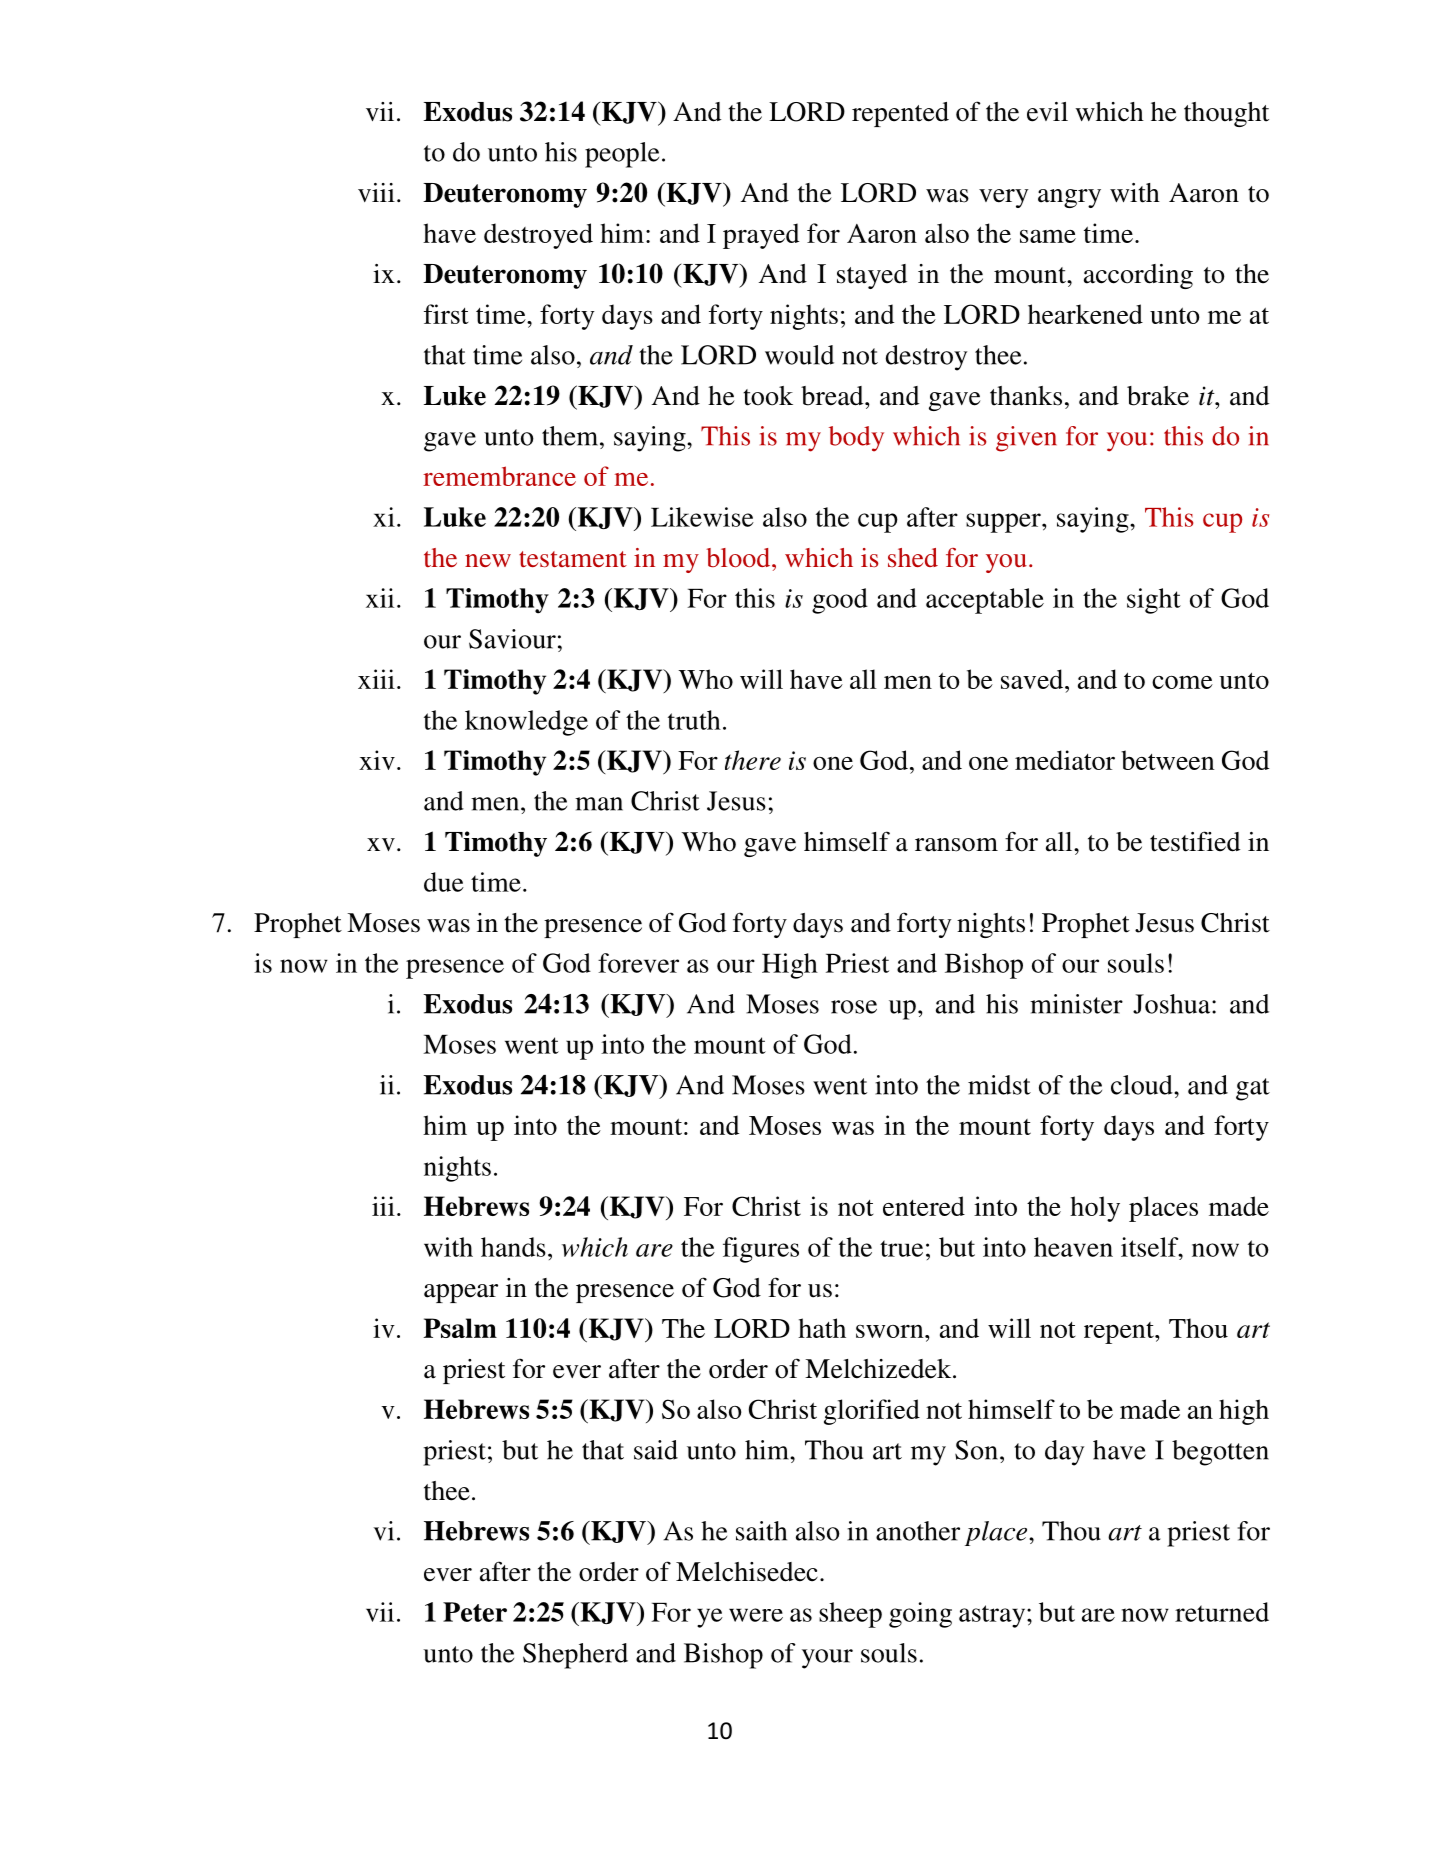 The image size is (1439, 1862). What do you see at coordinates (444, 882) in the page?
I see `due` at bounding box center [444, 882].
